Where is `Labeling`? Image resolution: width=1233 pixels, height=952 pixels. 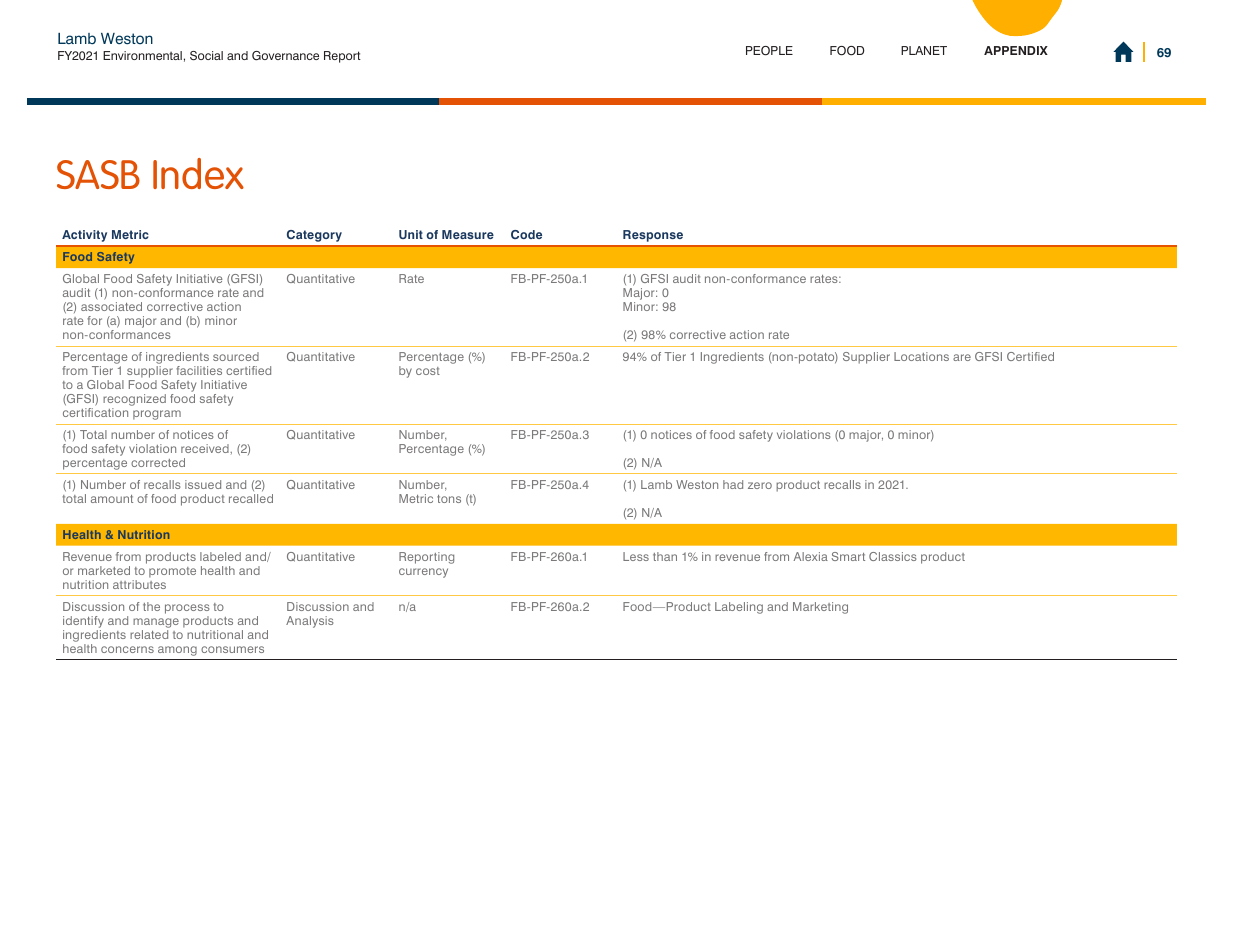 Labeling is located at coordinates (739, 608).
